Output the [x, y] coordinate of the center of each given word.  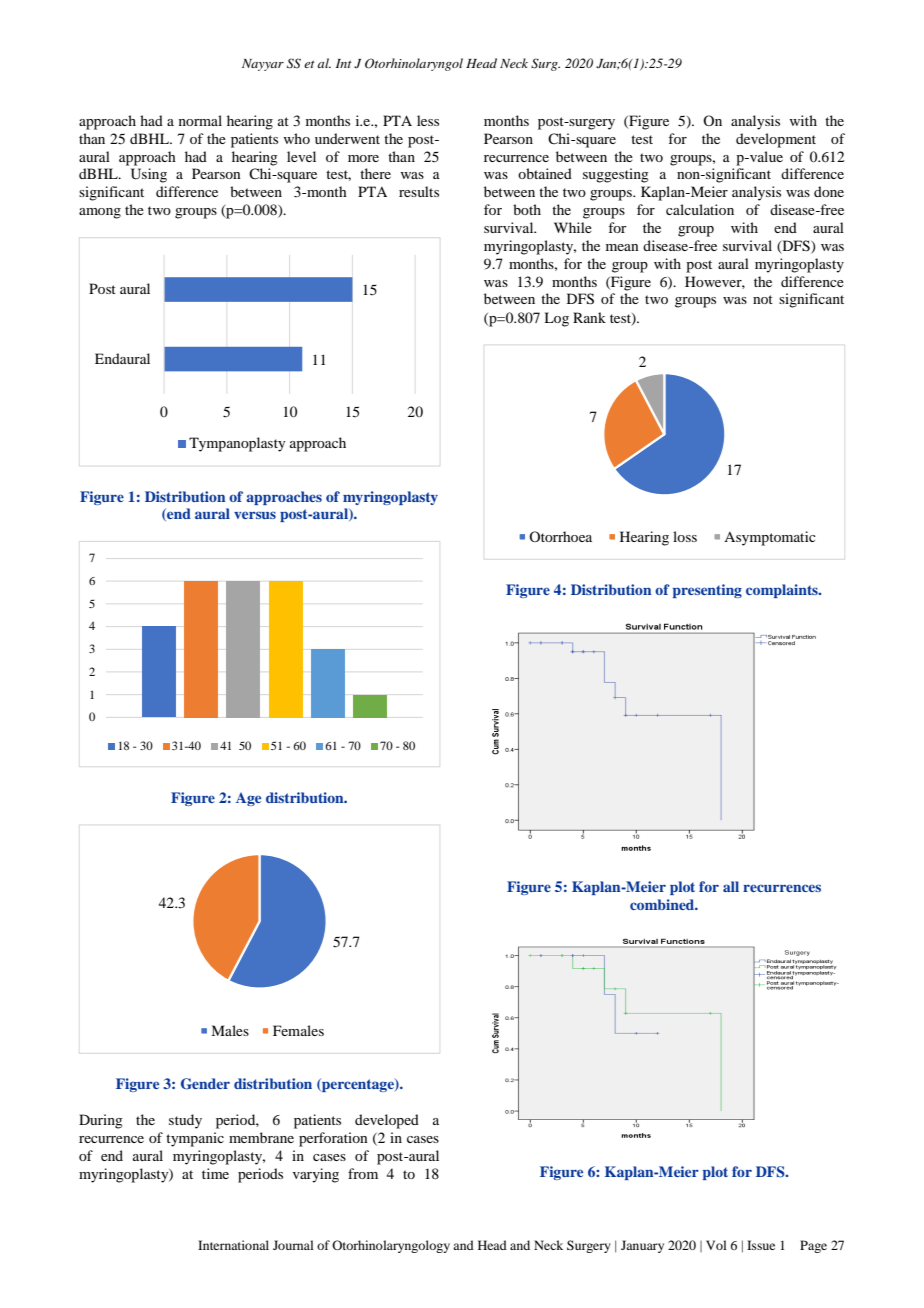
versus [255, 515]
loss [685, 536]
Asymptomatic [770, 538]
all [731, 886]
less [428, 120]
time [215, 1173]
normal [200, 120]
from [363, 1173]
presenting [707, 591]
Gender [205, 1084]
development [776, 140]
